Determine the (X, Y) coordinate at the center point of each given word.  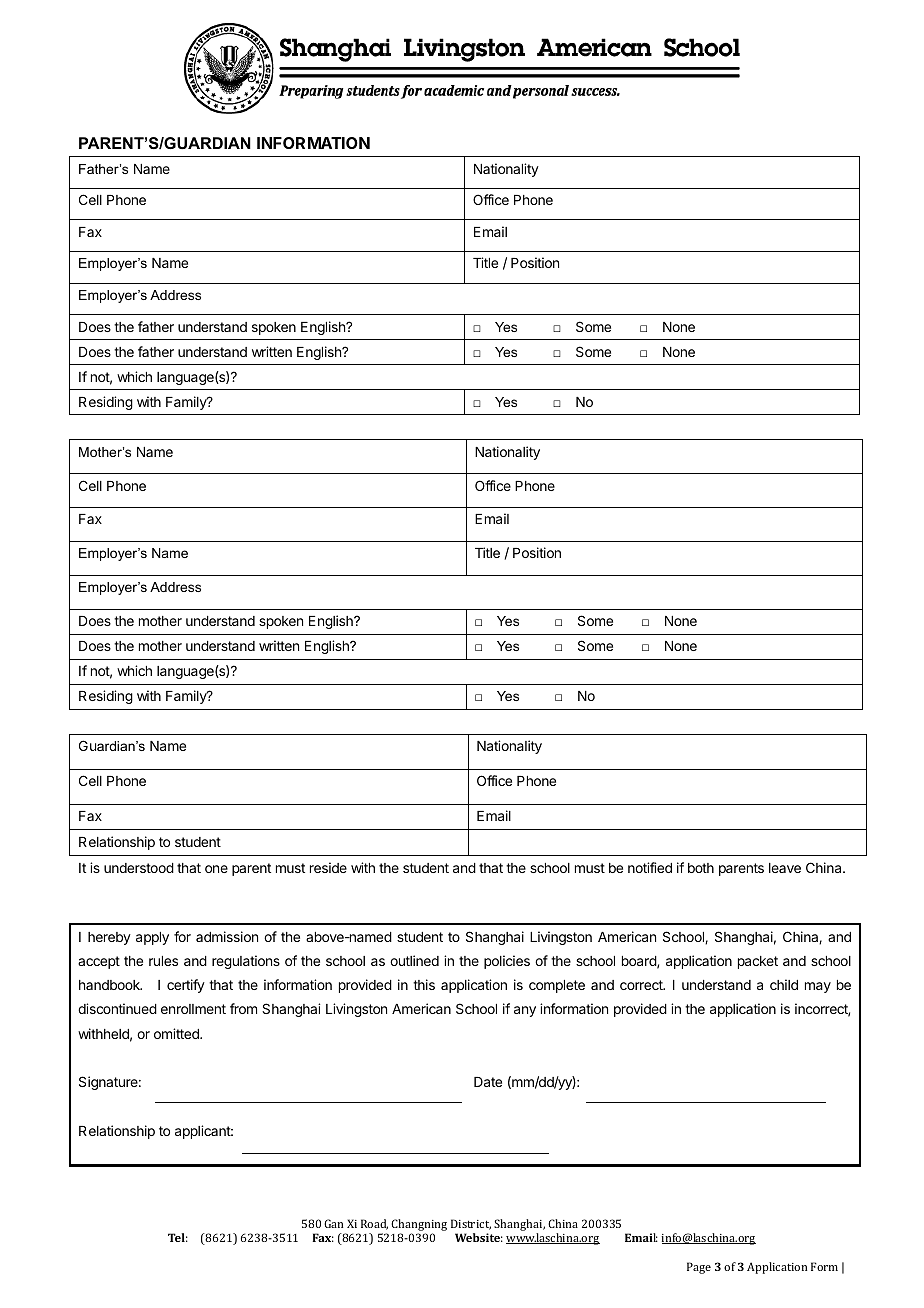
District (471, 1224)
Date (488, 1082)
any (525, 1011)
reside (328, 867)
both (701, 868)
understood (139, 868)
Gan (333, 1223)
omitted (177, 1033)
